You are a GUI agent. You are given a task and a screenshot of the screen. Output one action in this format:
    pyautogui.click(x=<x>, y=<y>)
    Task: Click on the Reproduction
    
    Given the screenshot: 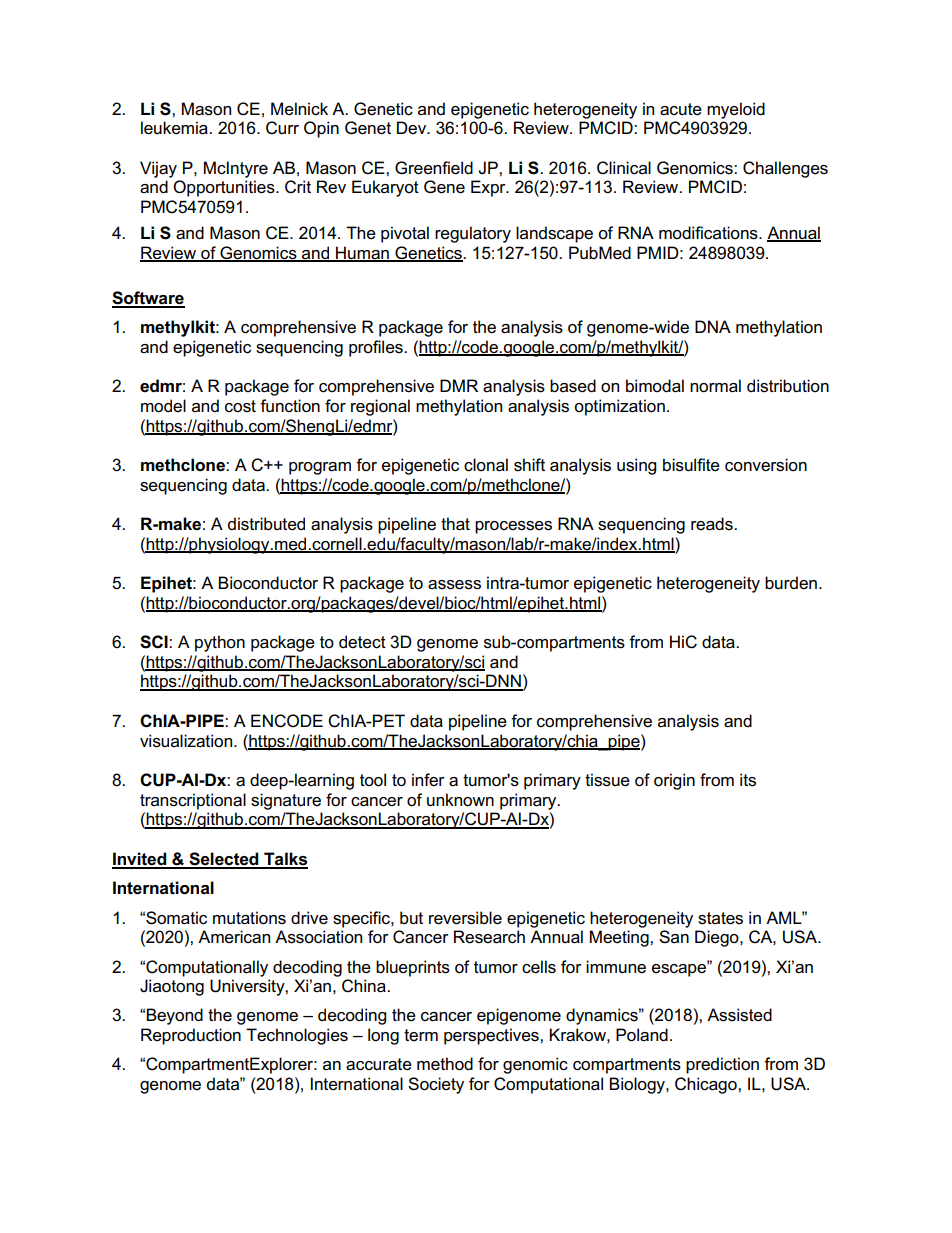 What is the action you would take?
    pyautogui.click(x=191, y=1036)
